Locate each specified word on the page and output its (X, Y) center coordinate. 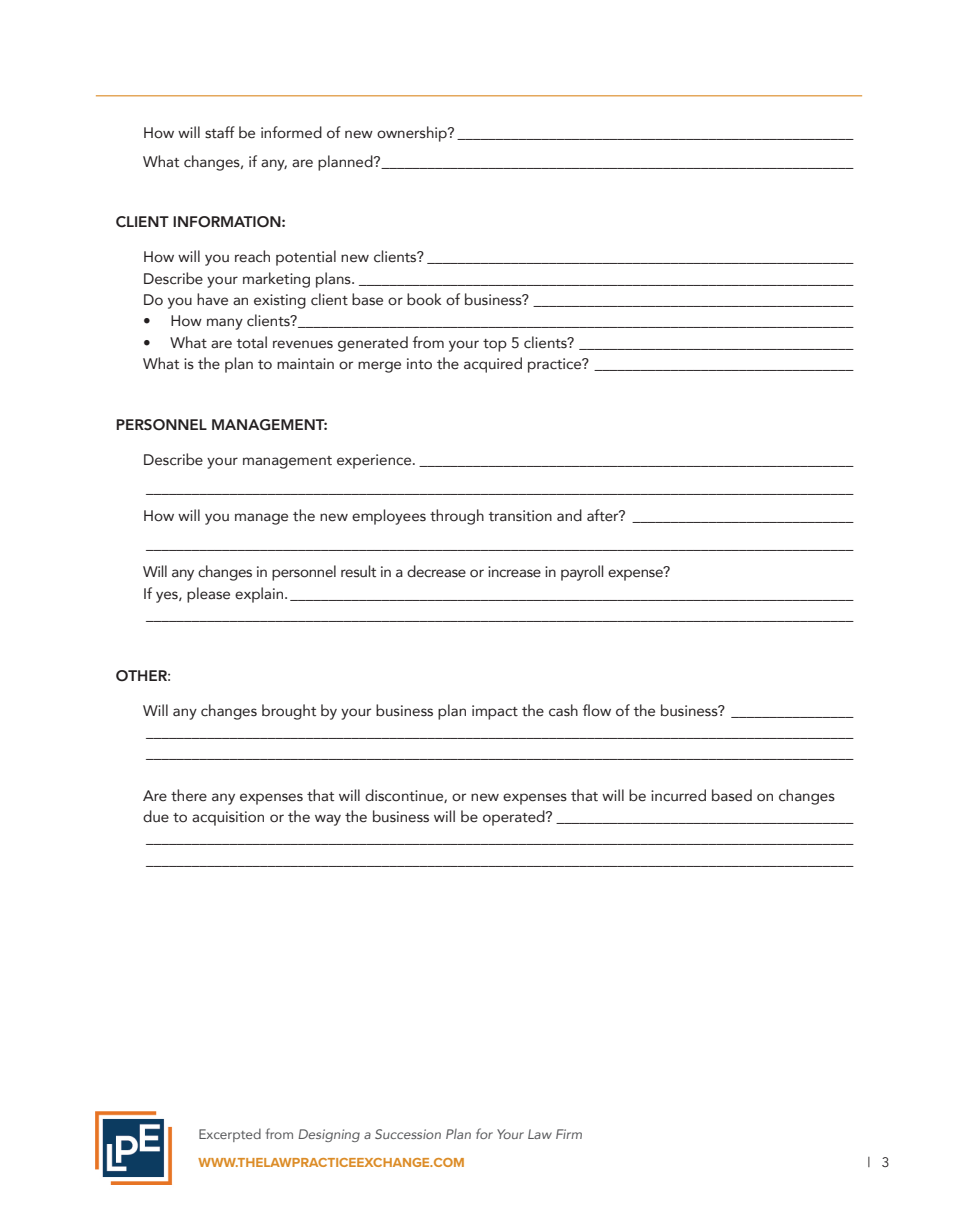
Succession (408, 1134)
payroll (582, 573)
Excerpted (230, 1135)
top (495, 345)
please (208, 595)
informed (291, 132)
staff (220, 132)
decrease (436, 571)
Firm (569, 1134)
